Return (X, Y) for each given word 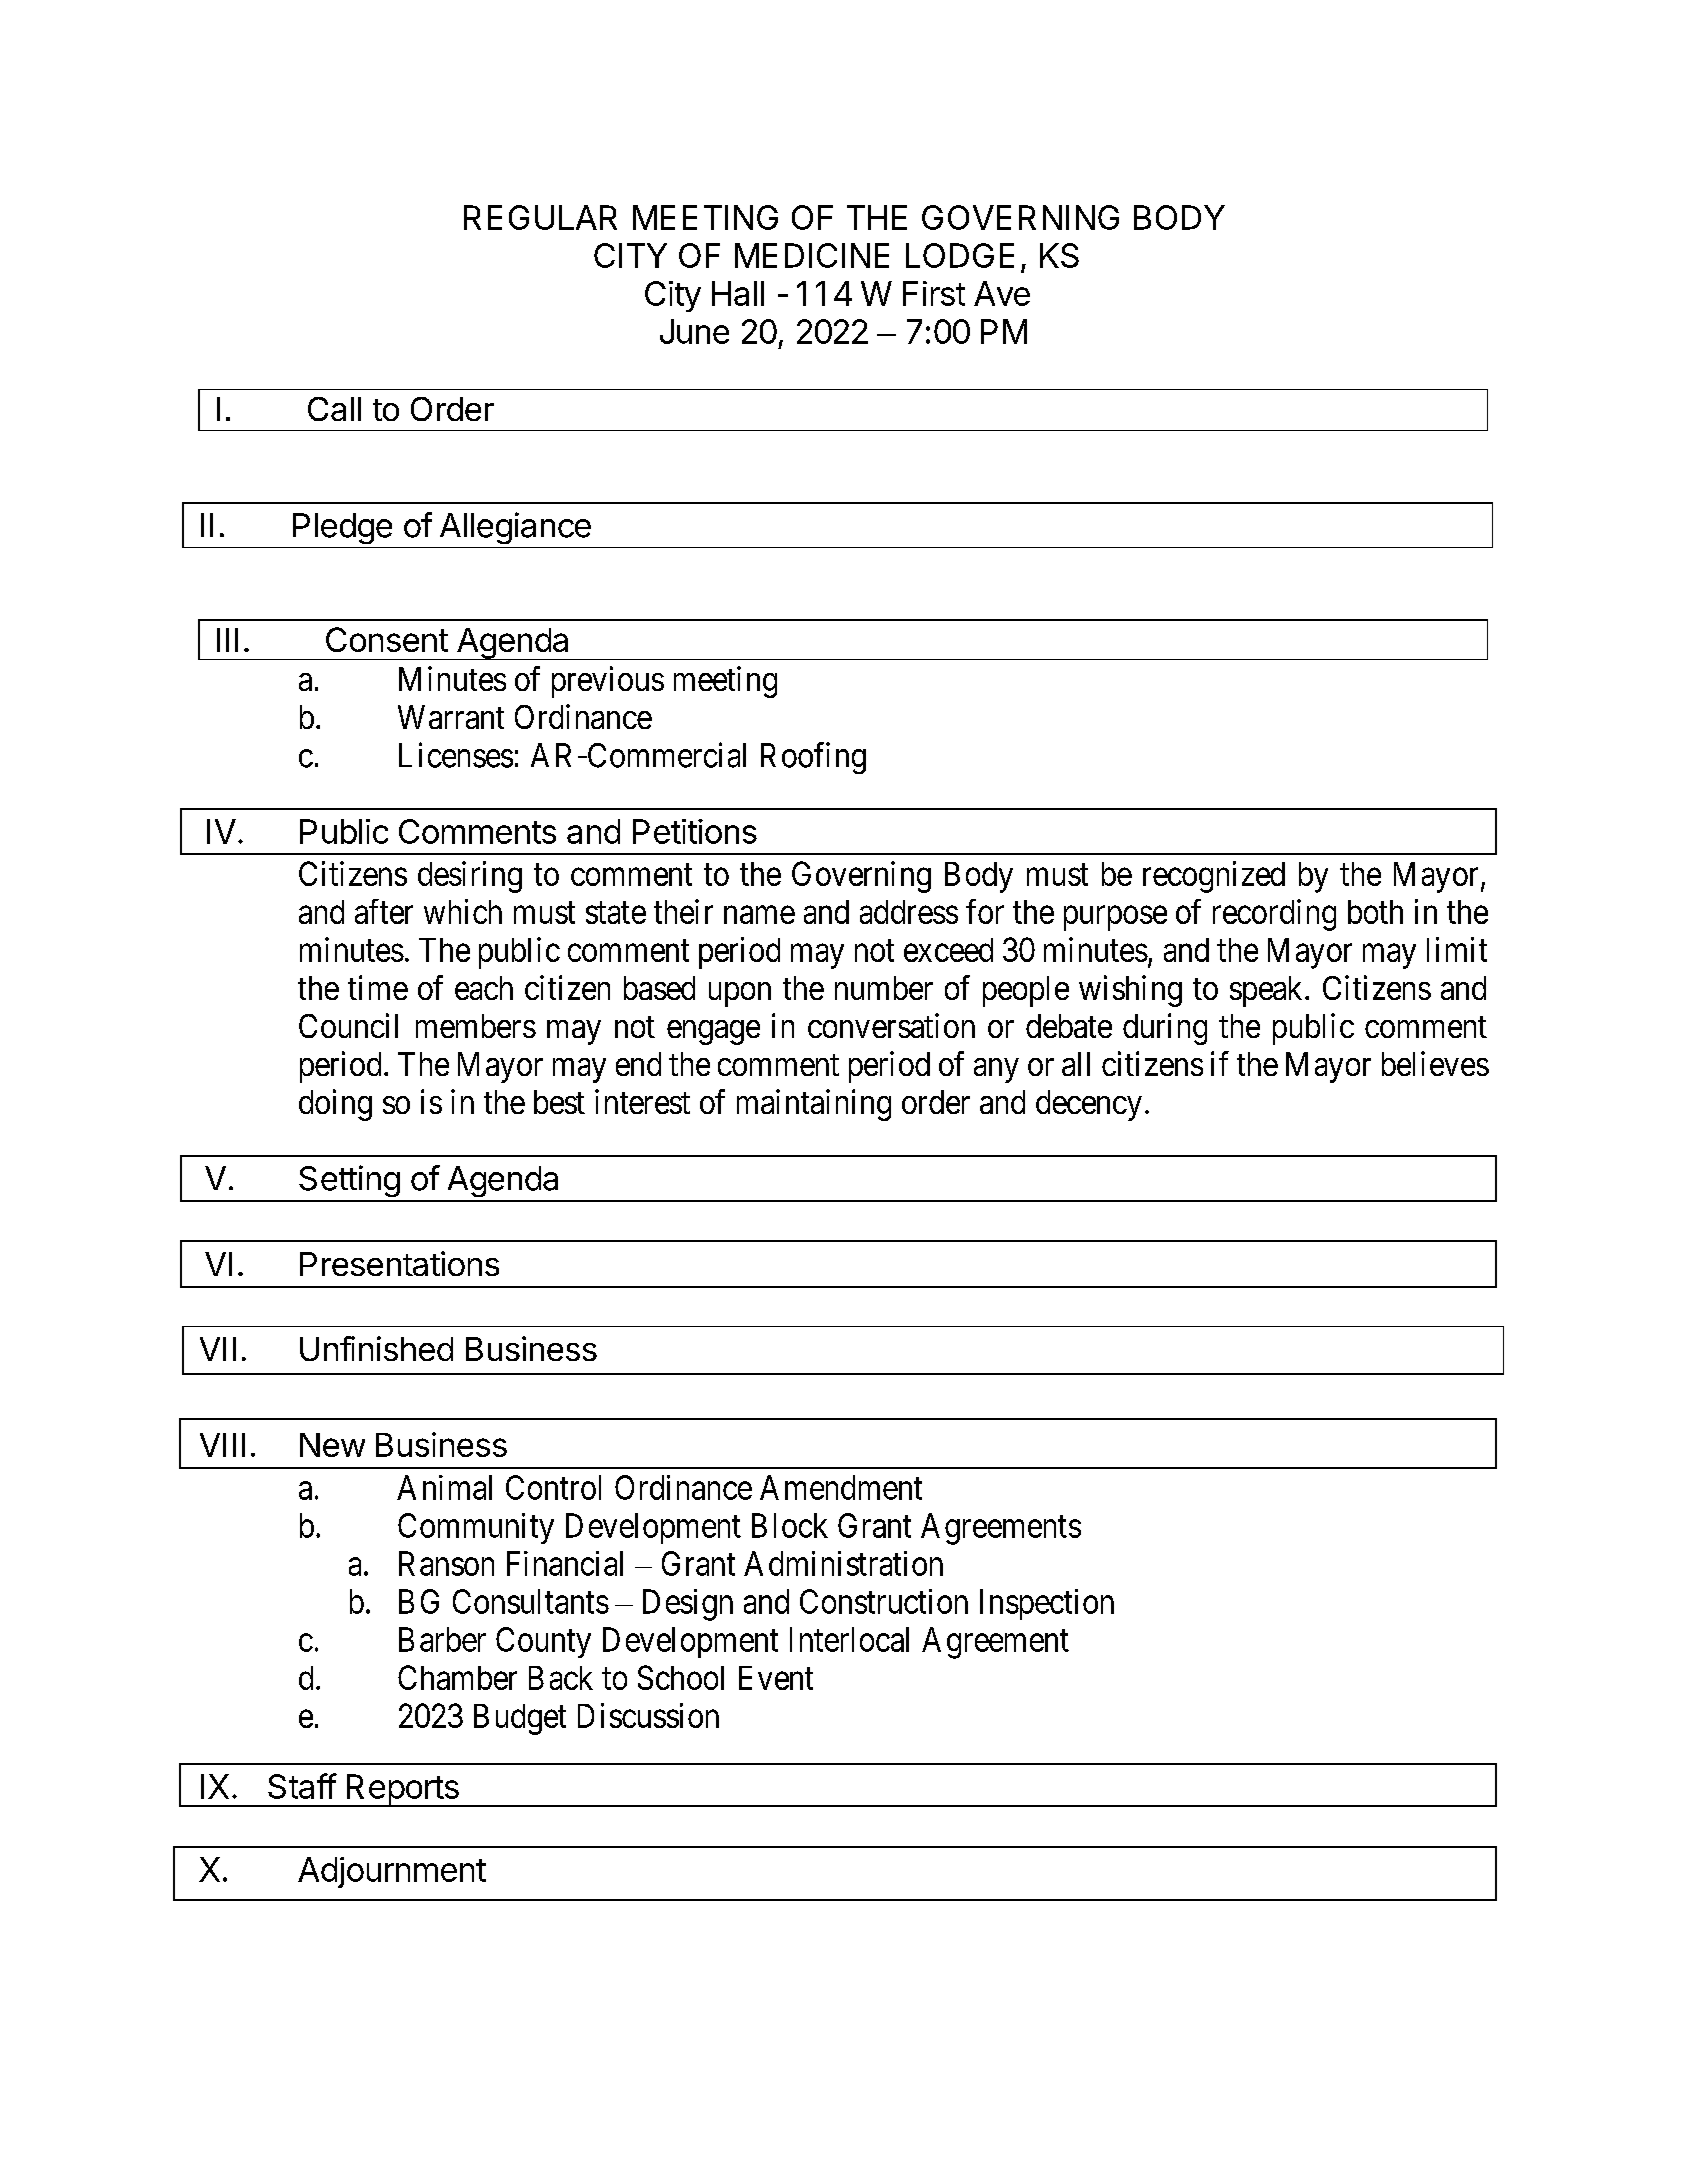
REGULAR (540, 217)
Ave (1002, 293)
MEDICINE (812, 255)
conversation (891, 1025)
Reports (402, 1790)
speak (1268, 991)
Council (348, 1025)
